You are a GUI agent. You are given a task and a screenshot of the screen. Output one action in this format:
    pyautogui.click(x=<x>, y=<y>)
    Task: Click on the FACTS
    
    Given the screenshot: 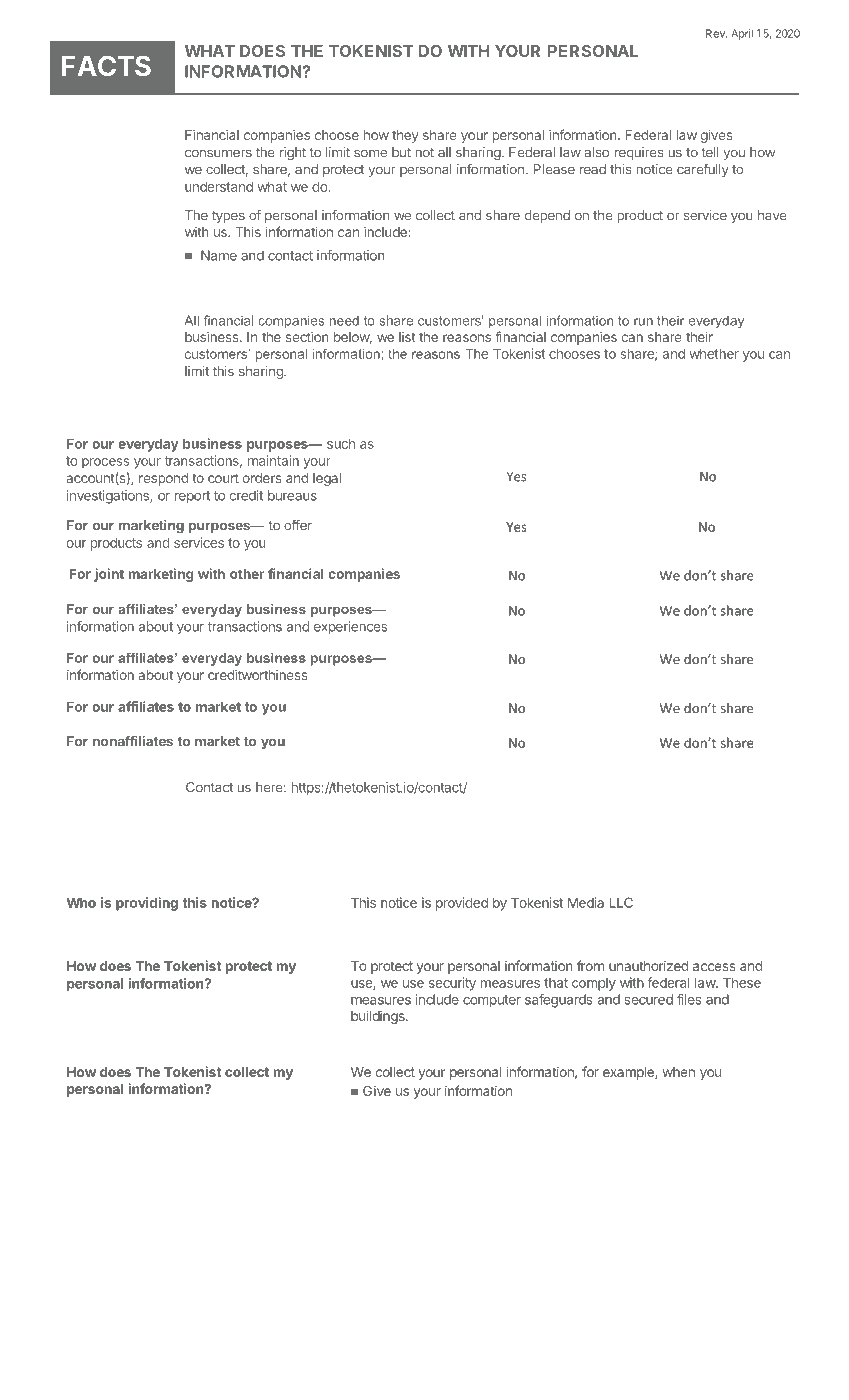 What is the action you would take?
    pyautogui.click(x=106, y=65)
